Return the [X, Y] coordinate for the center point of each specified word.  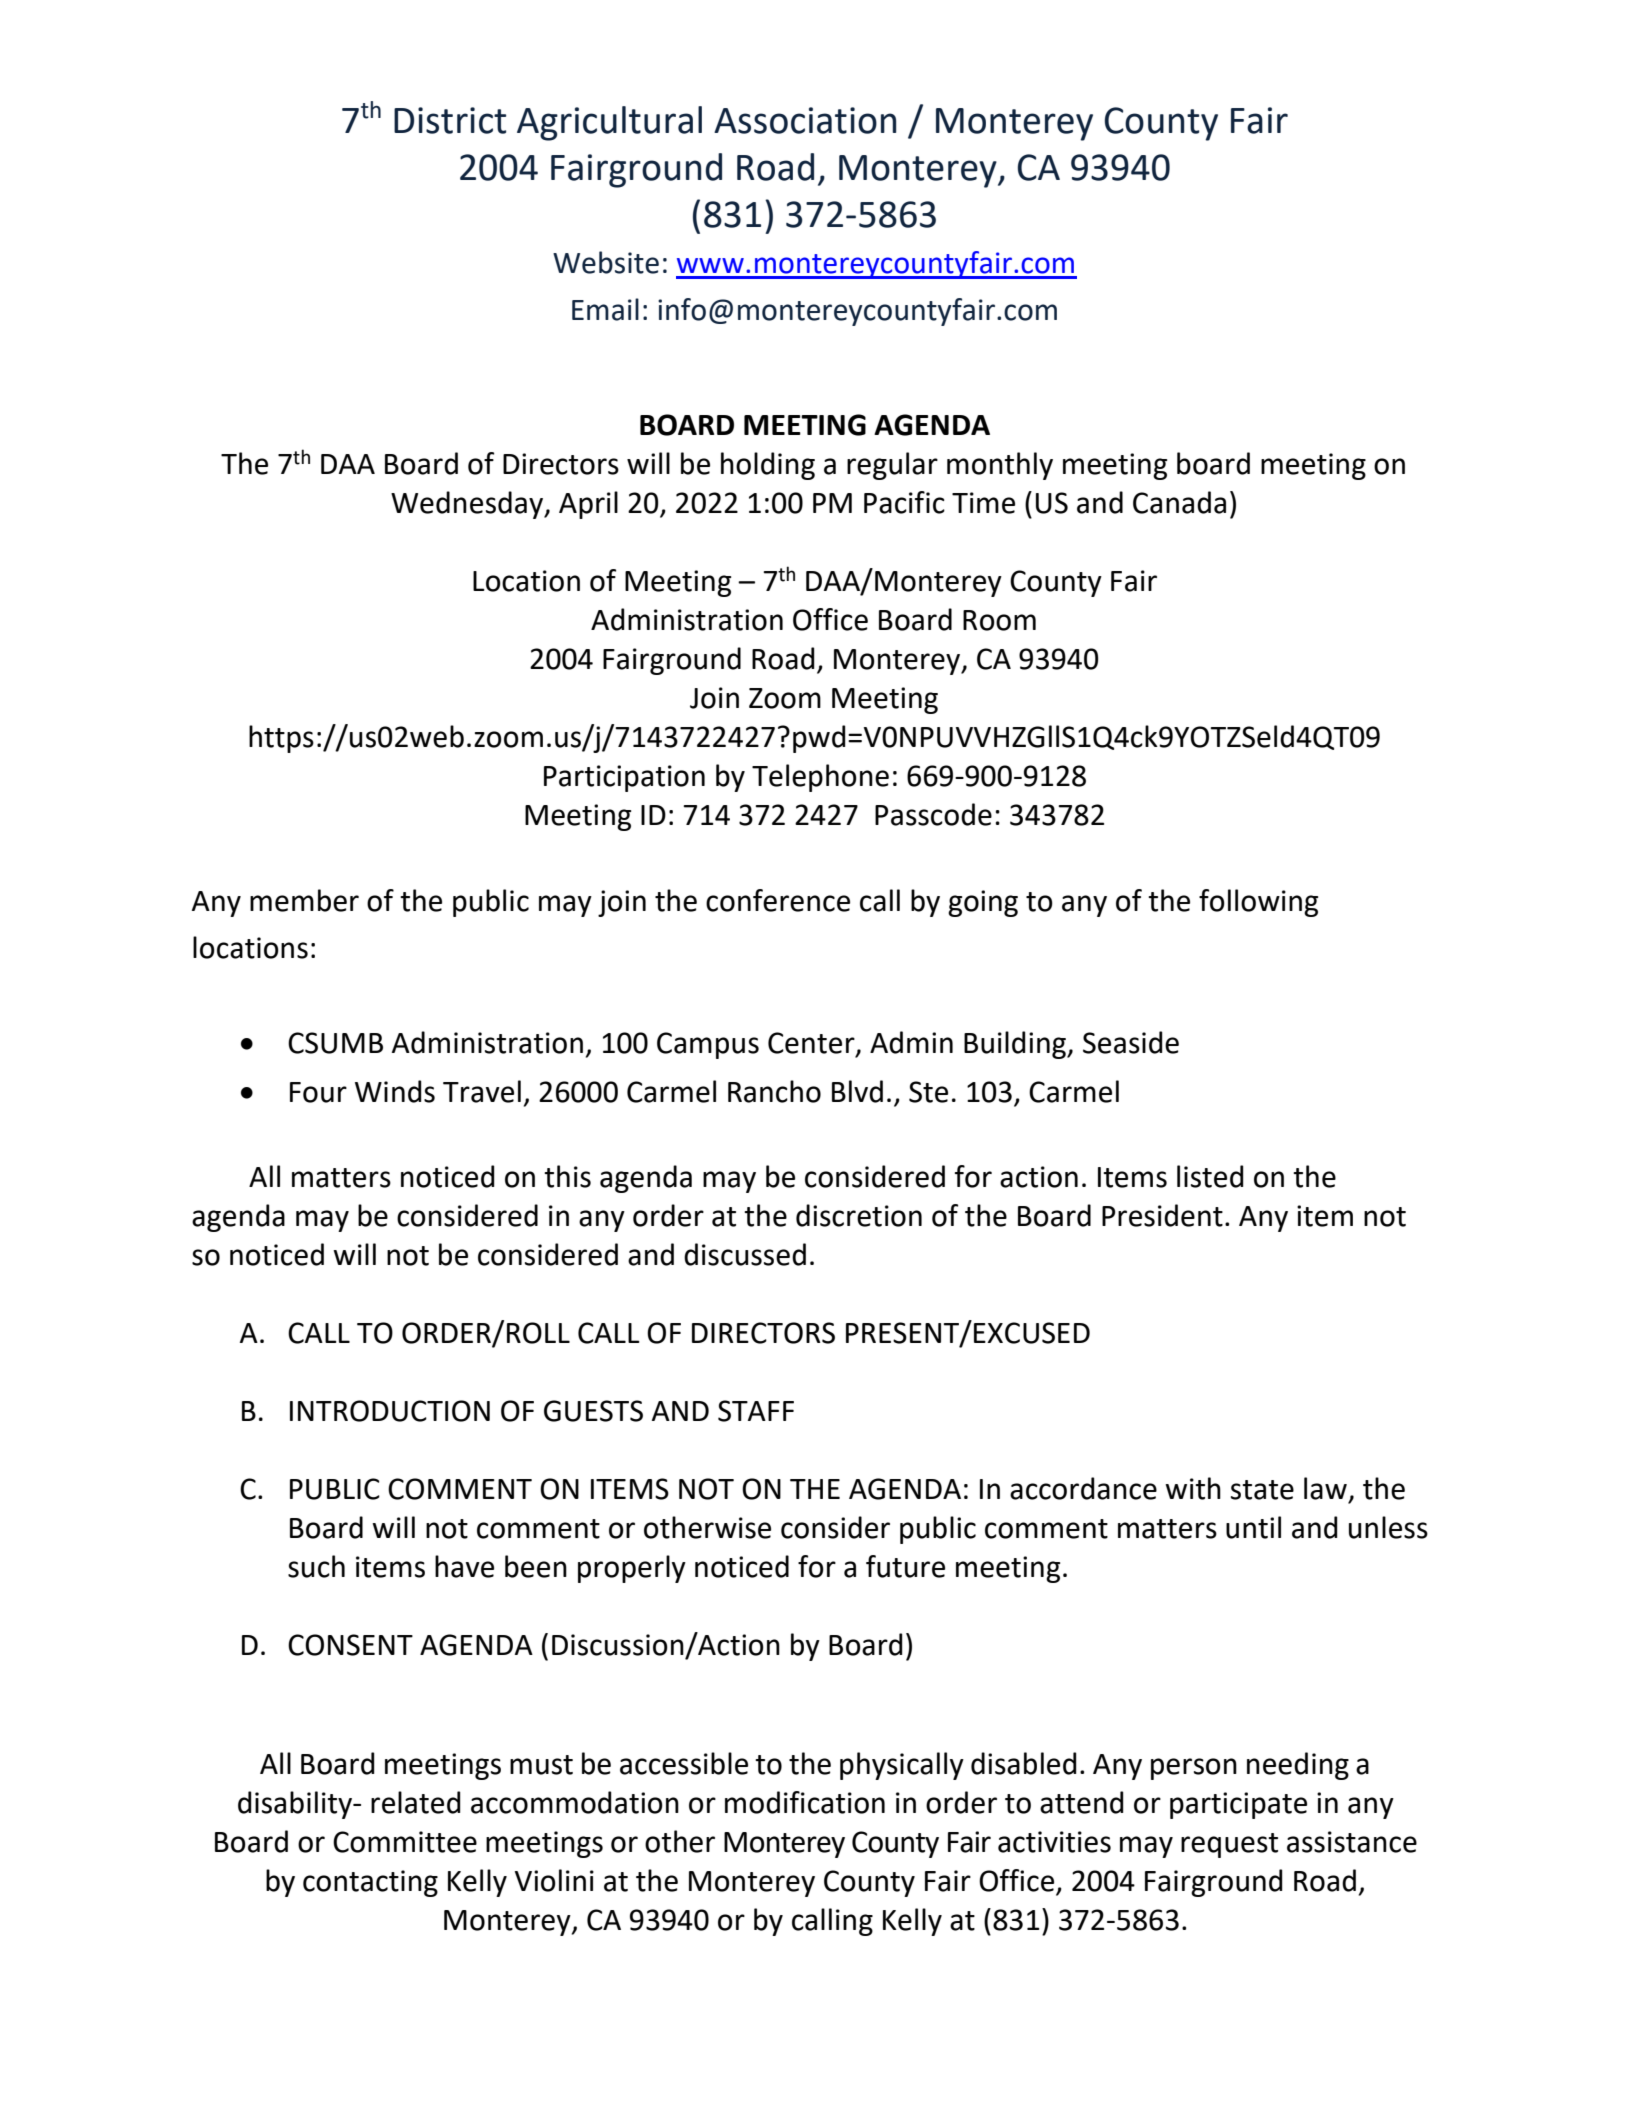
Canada [1179, 502]
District [450, 120]
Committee [405, 1842]
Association [805, 120]
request [1229, 1845]
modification [805, 1802]
